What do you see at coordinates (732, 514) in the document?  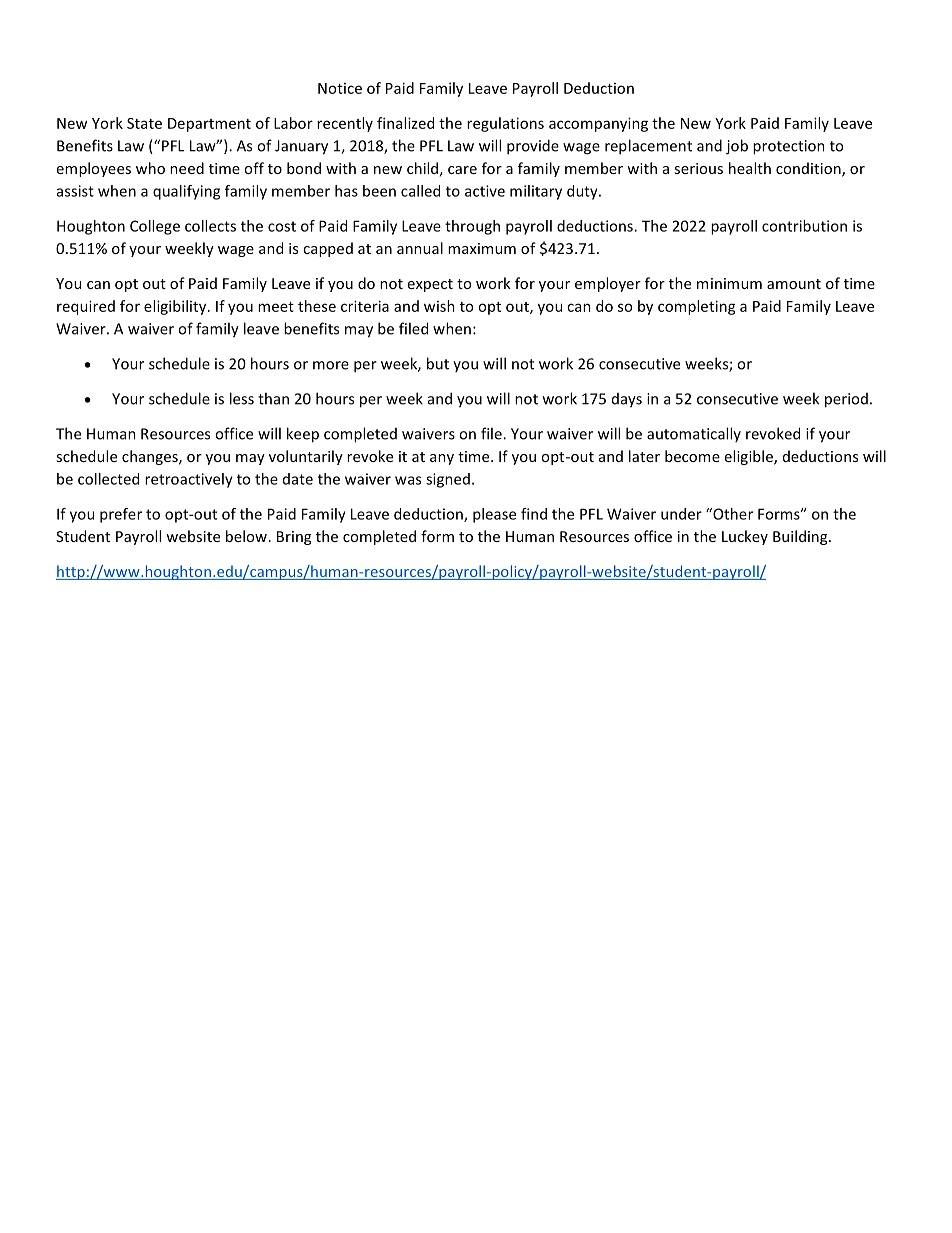 I see `Other` at bounding box center [732, 514].
